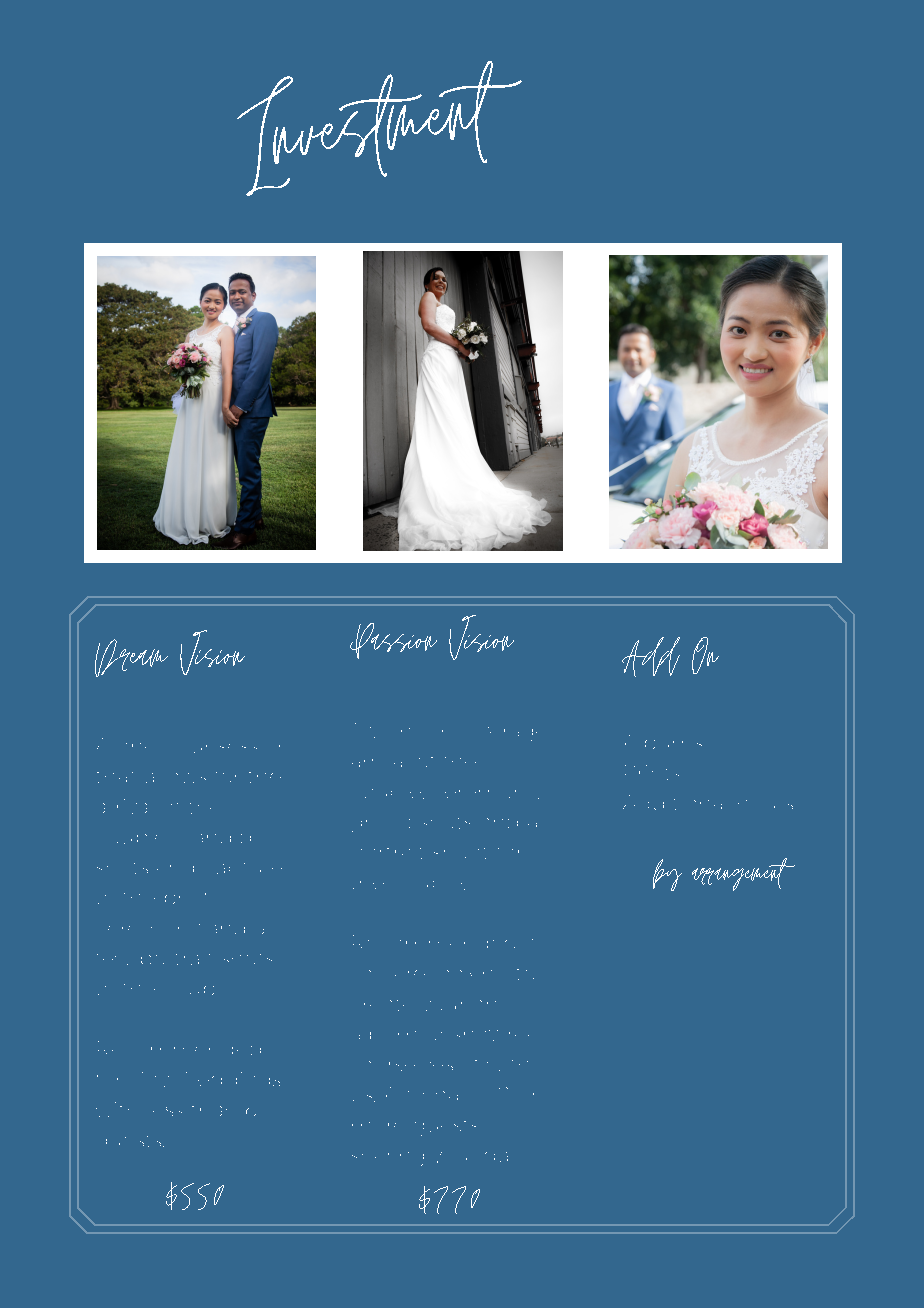  What do you see at coordinates (185, 898) in the page?
I see `brief` at bounding box center [185, 898].
